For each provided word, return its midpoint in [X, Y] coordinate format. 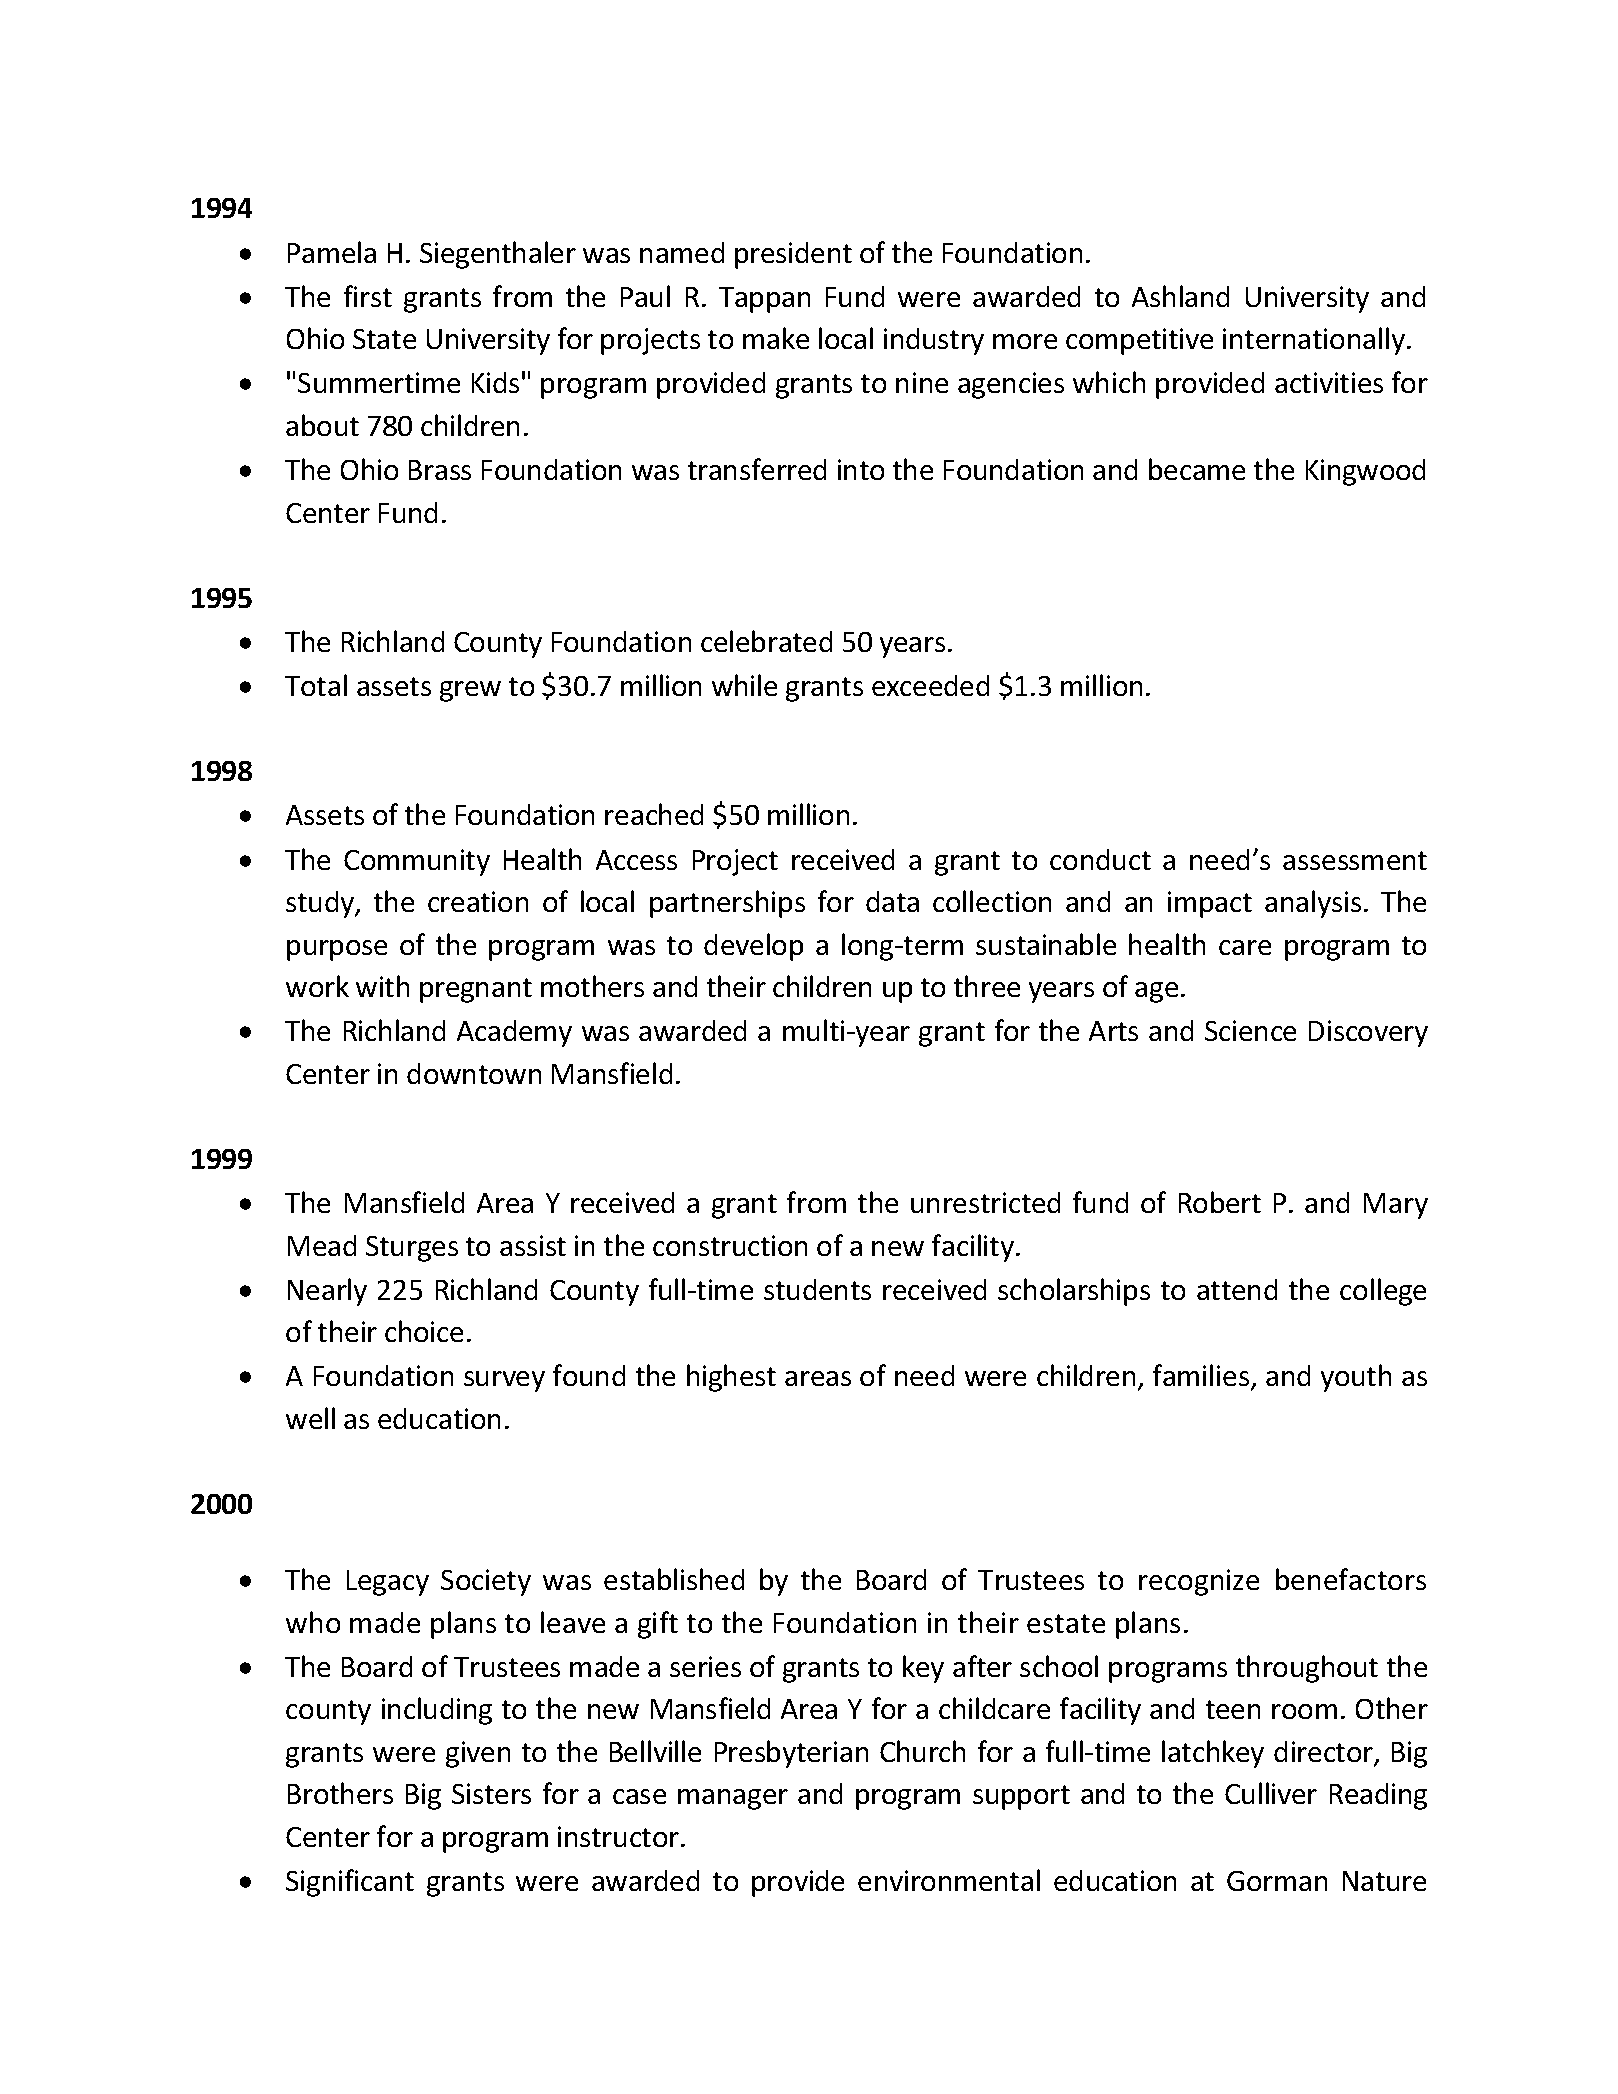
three [987, 986]
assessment [1355, 860]
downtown [474, 1073]
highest [731, 1378]
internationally [1314, 341]
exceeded [930, 685]
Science [1250, 1030]
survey [504, 1381]
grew [470, 691]
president [793, 255]
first [368, 296]
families [1202, 1377]
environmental [949, 1880]
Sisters [491, 1793]
